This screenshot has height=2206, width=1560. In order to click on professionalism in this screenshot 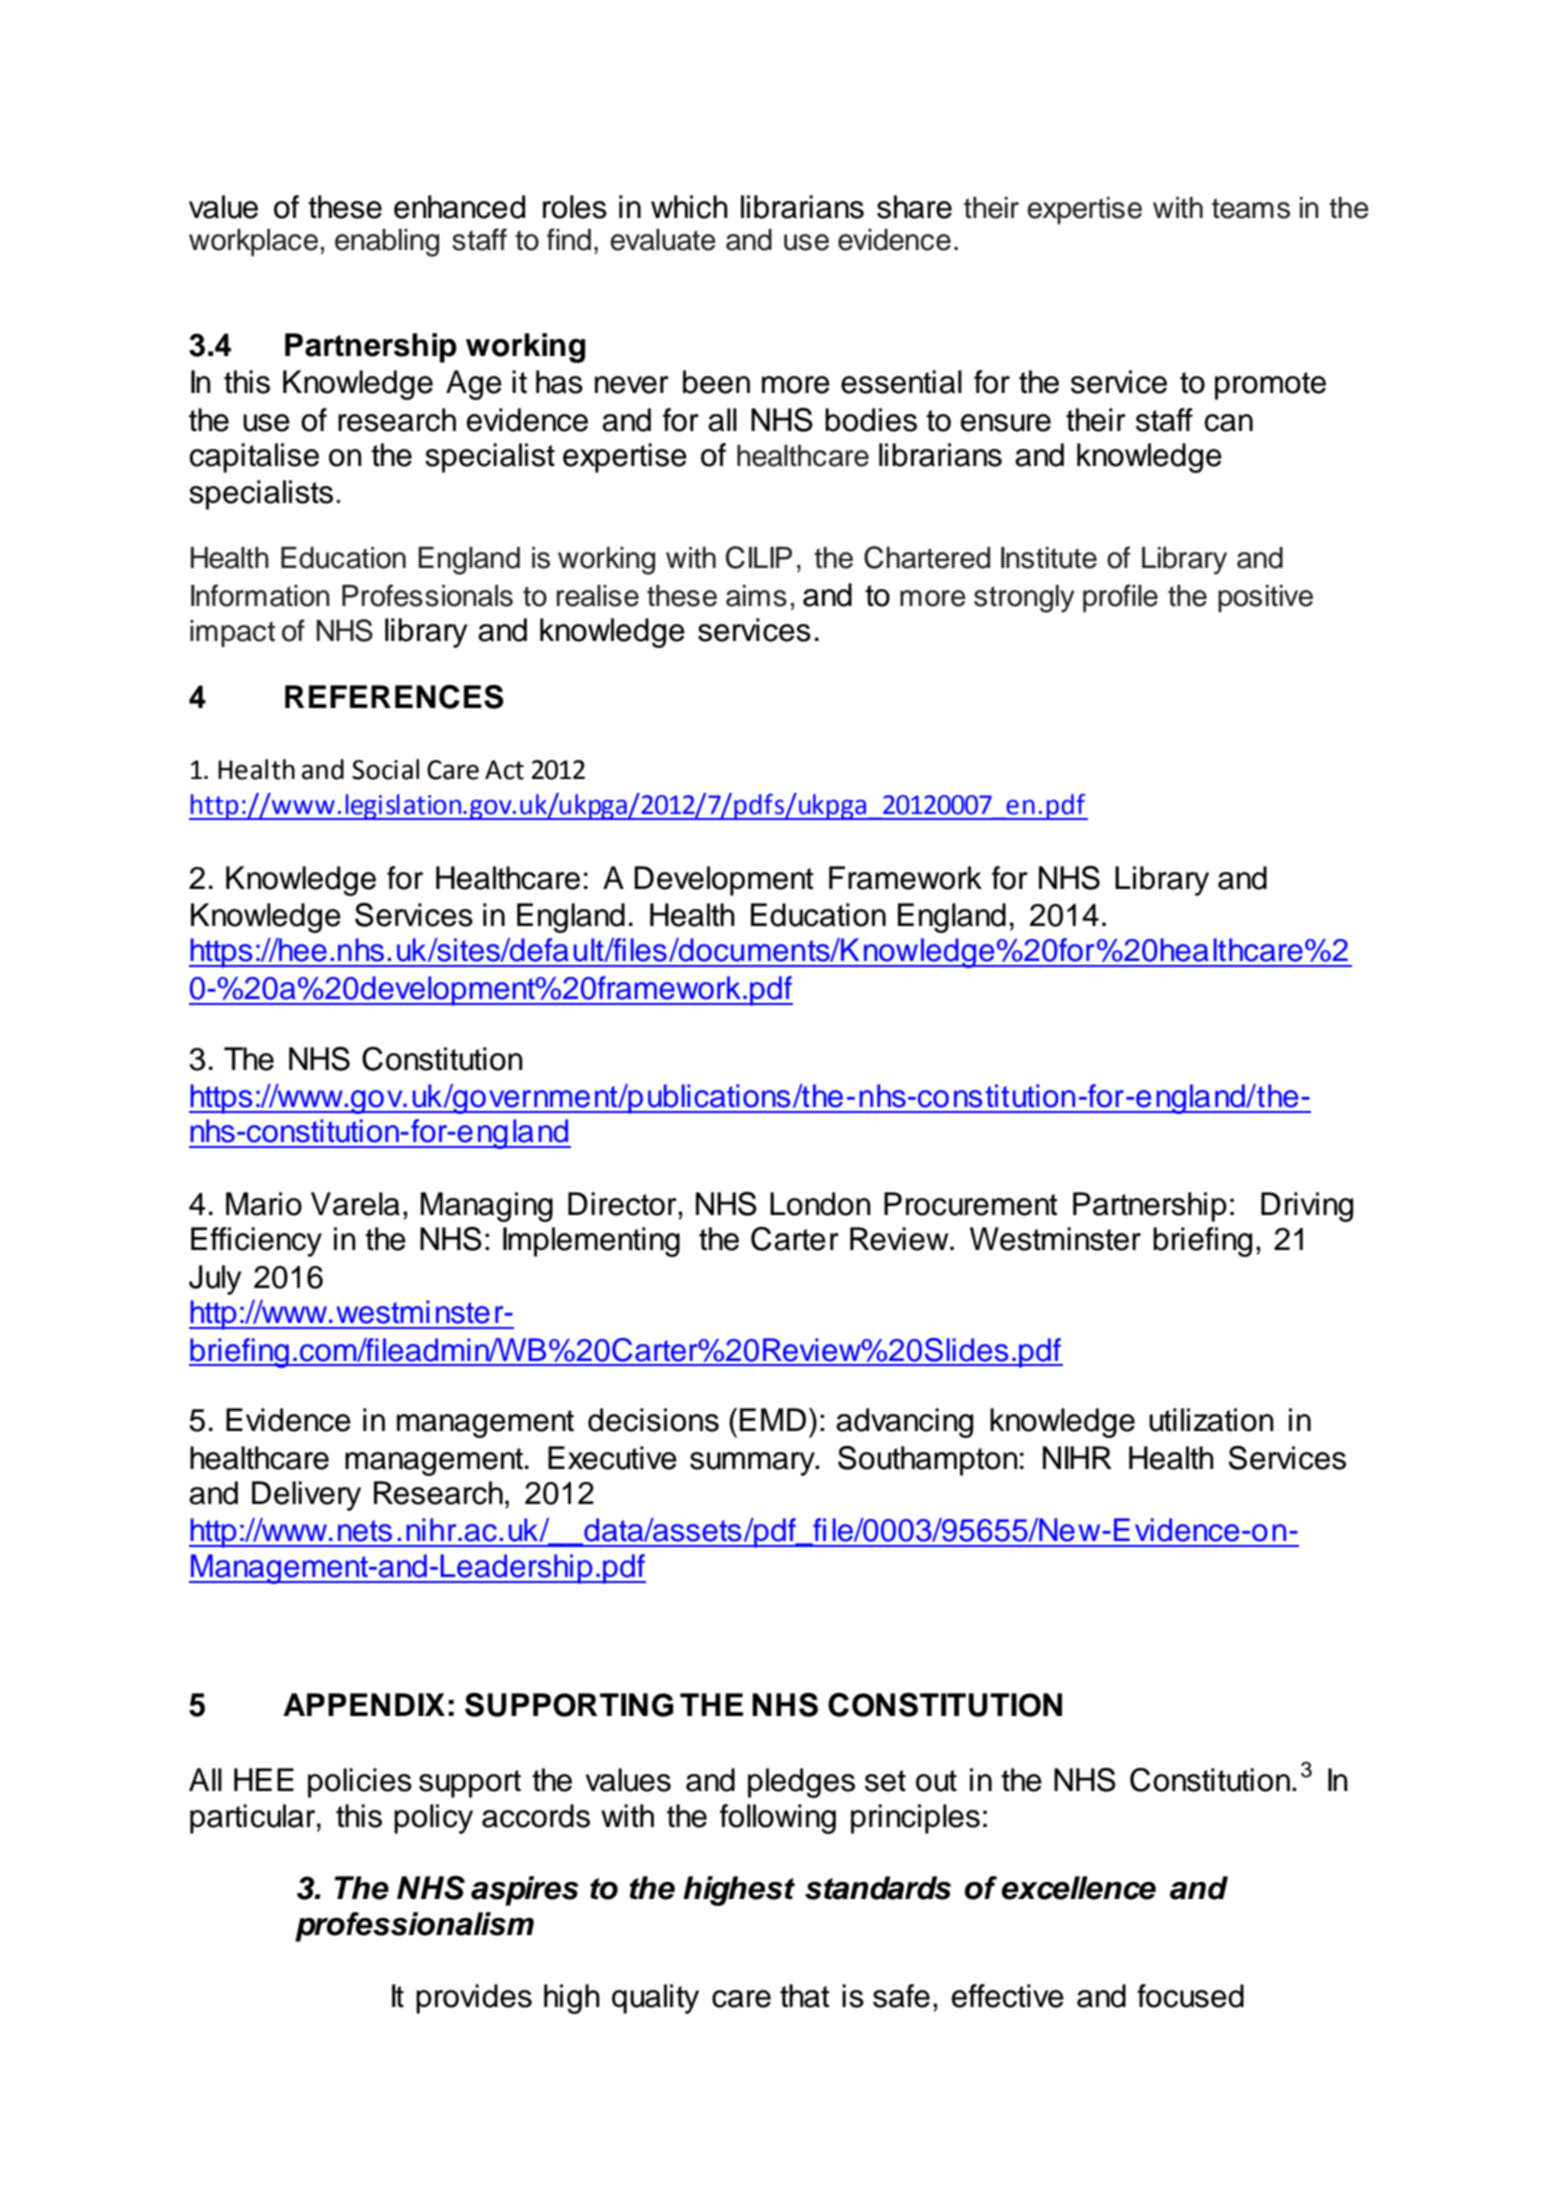, I will do `click(414, 1927)`.
